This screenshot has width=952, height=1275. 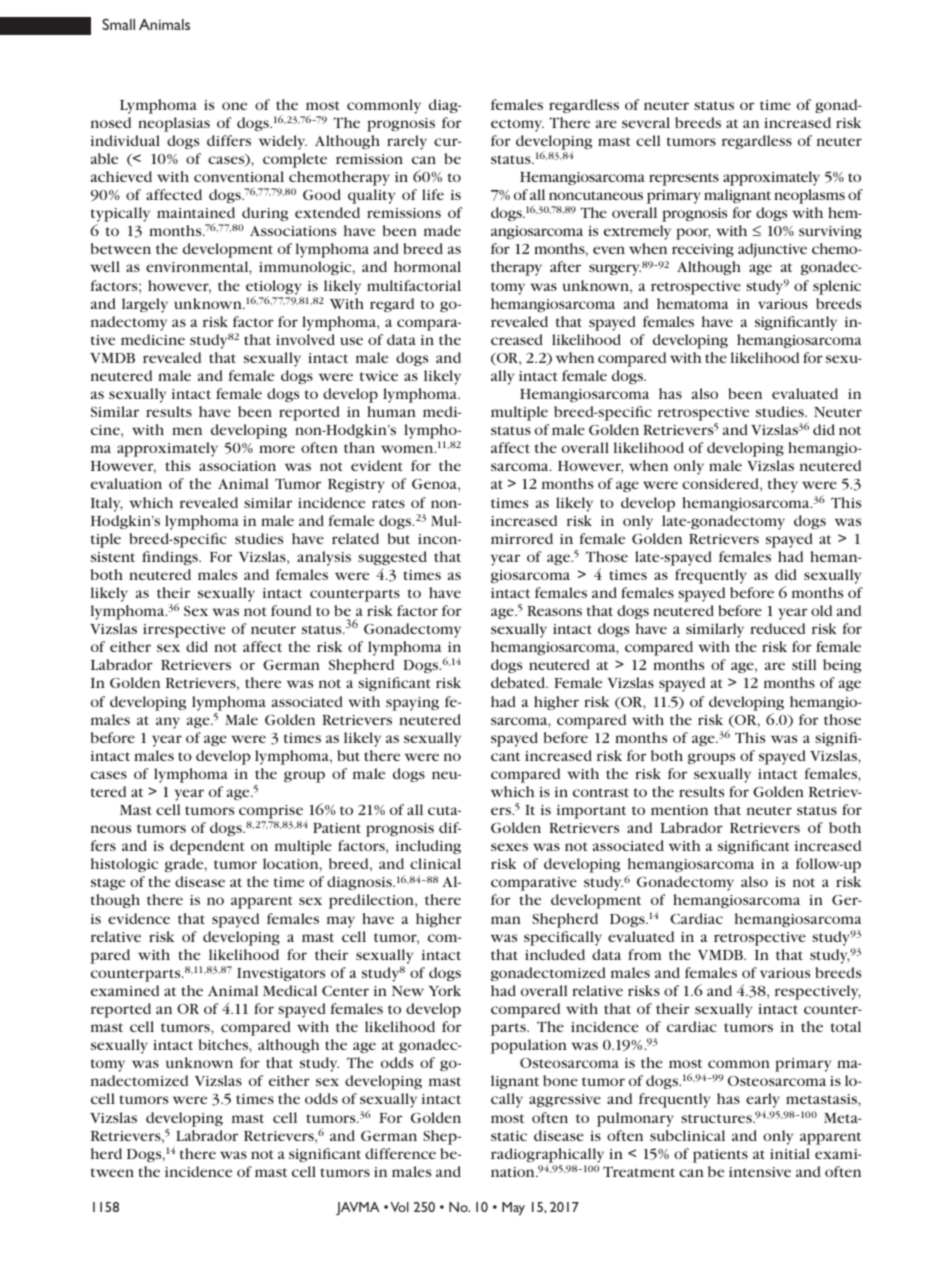 I want to click on Reasons, so click(x=554, y=611).
